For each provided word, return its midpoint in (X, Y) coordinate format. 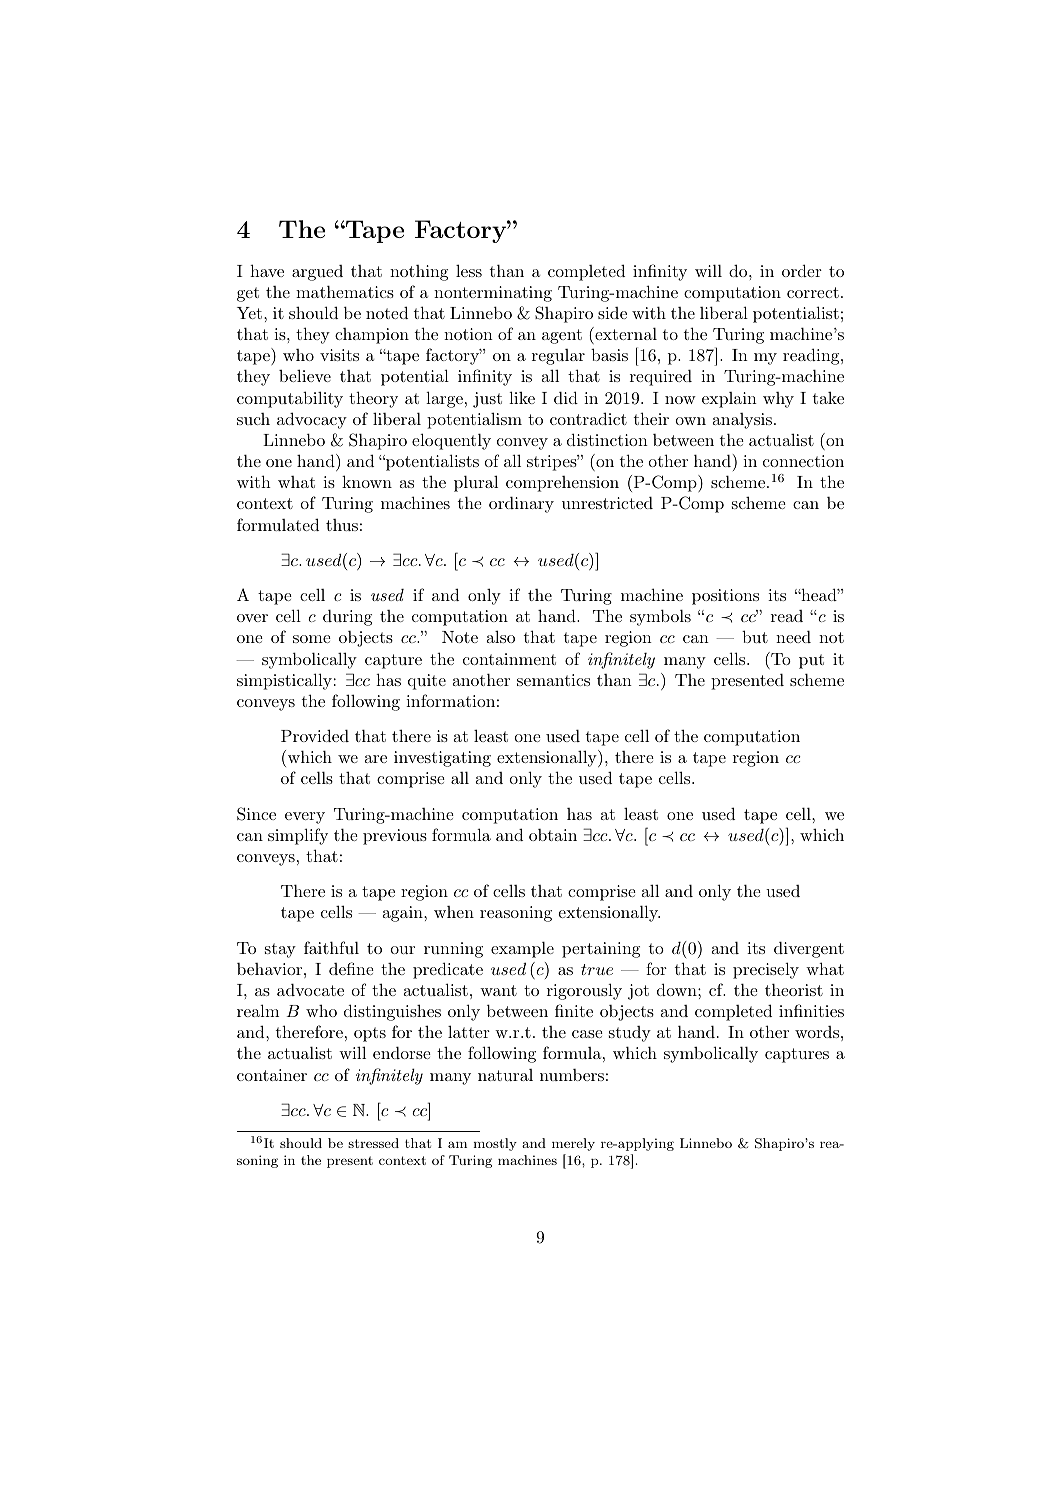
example (522, 949)
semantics (553, 680)
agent (562, 336)
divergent (809, 950)
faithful (331, 947)
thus (342, 525)
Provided (315, 735)
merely (573, 1144)
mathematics (345, 291)
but (755, 636)
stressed (373, 1143)
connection (803, 461)
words (817, 1032)
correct (813, 292)
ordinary (521, 505)
